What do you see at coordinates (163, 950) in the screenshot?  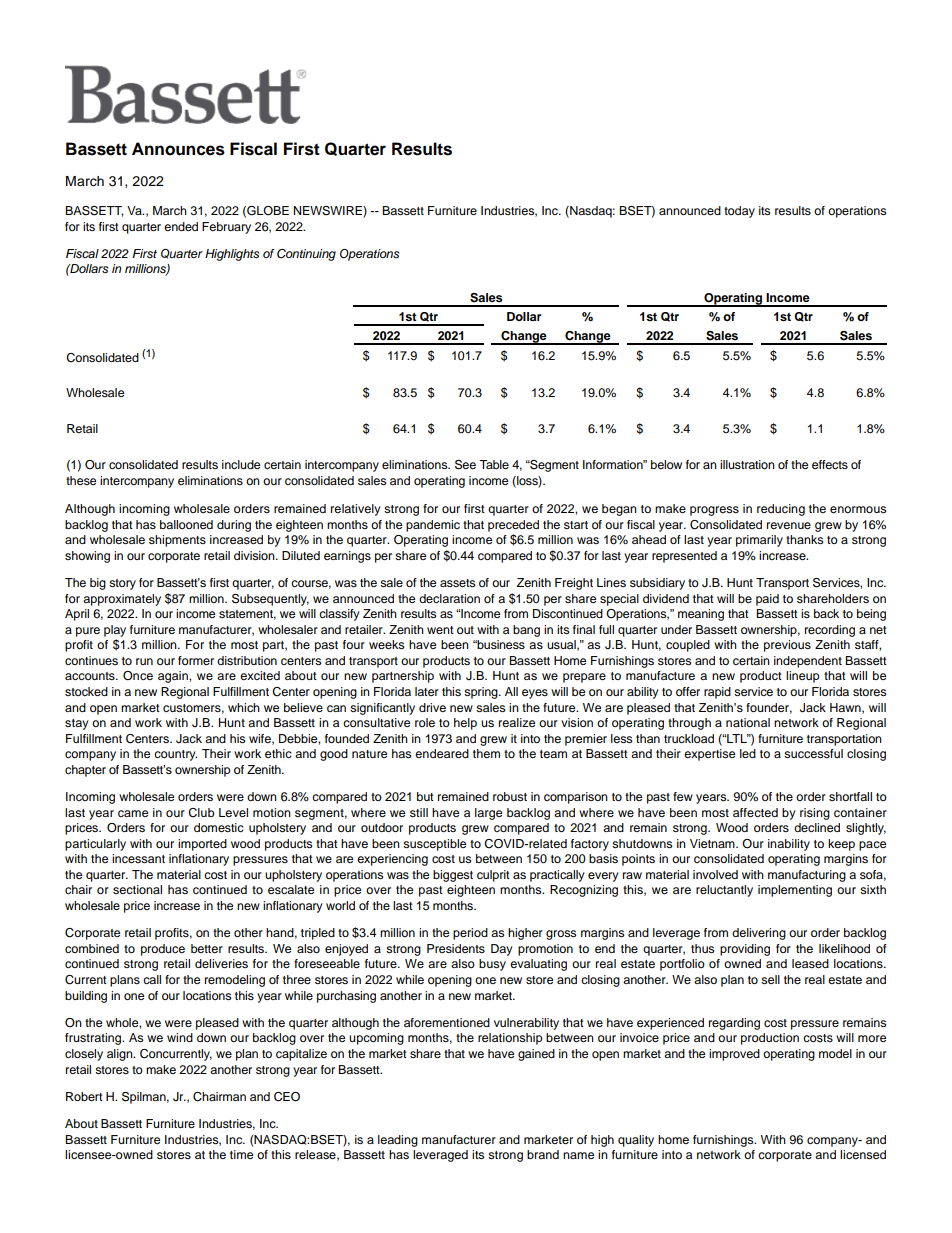 I see `produce` at bounding box center [163, 950].
